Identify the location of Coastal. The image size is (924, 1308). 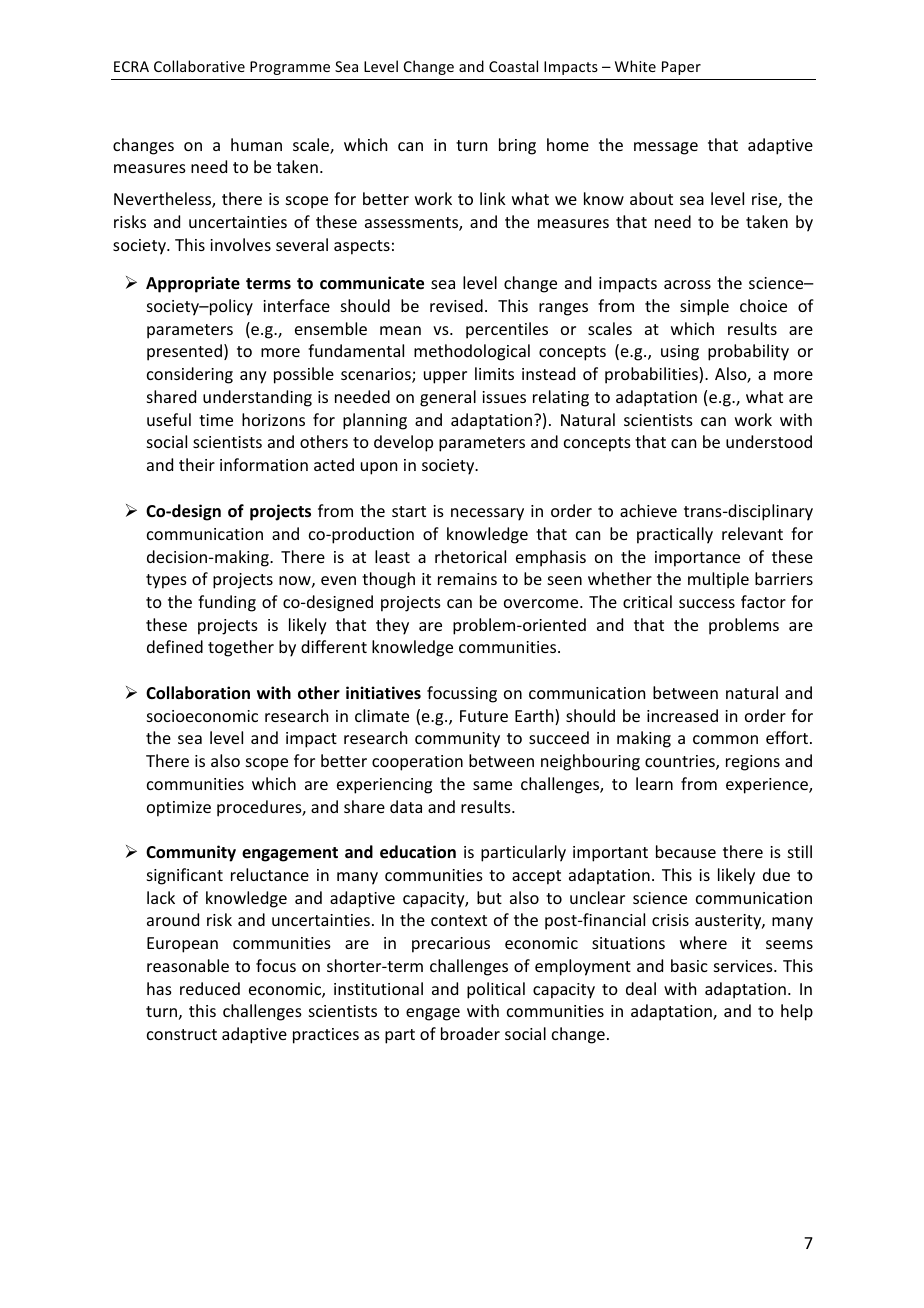
(513, 66).
